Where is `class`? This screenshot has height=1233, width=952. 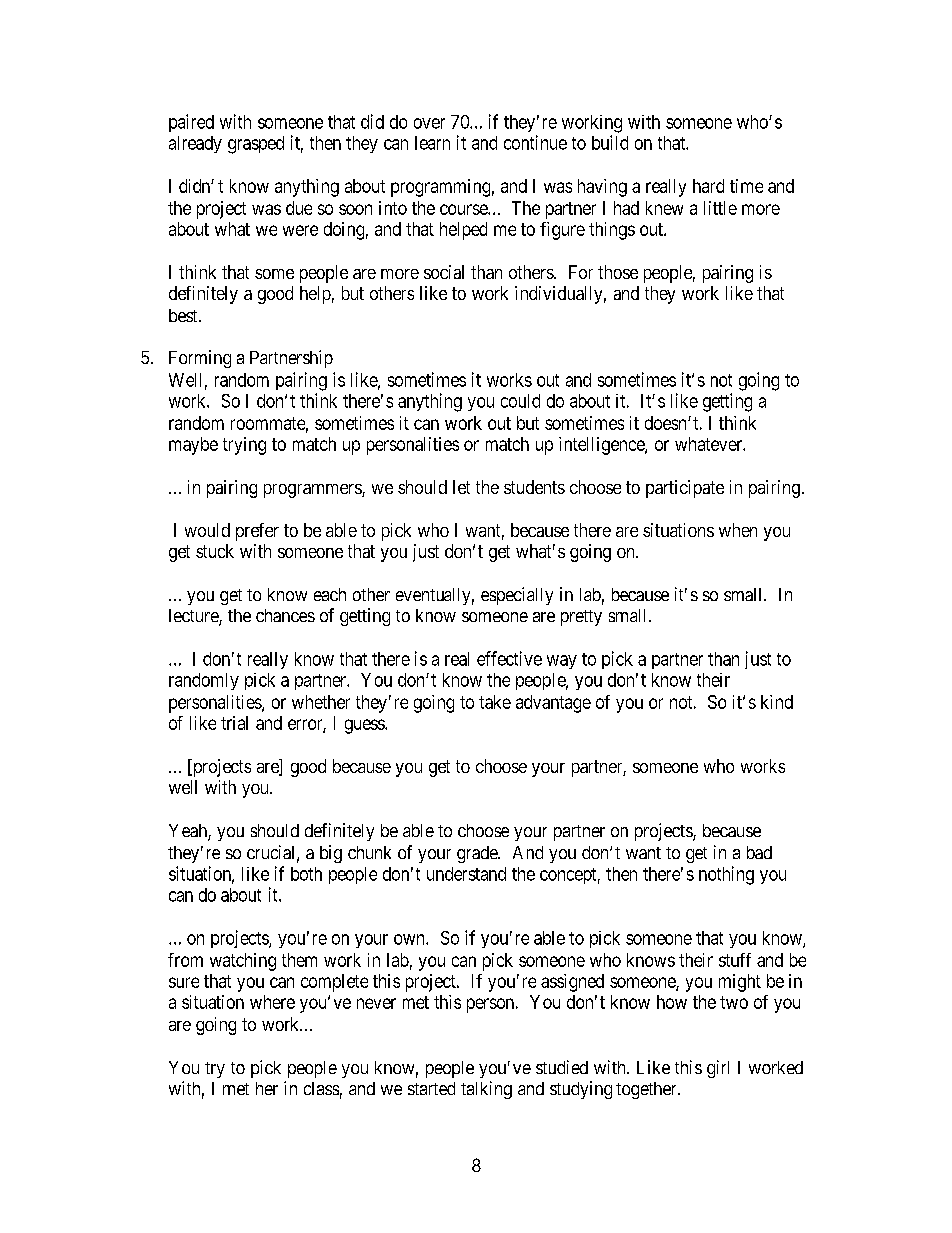 class is located at coordinates (321, 1088).
